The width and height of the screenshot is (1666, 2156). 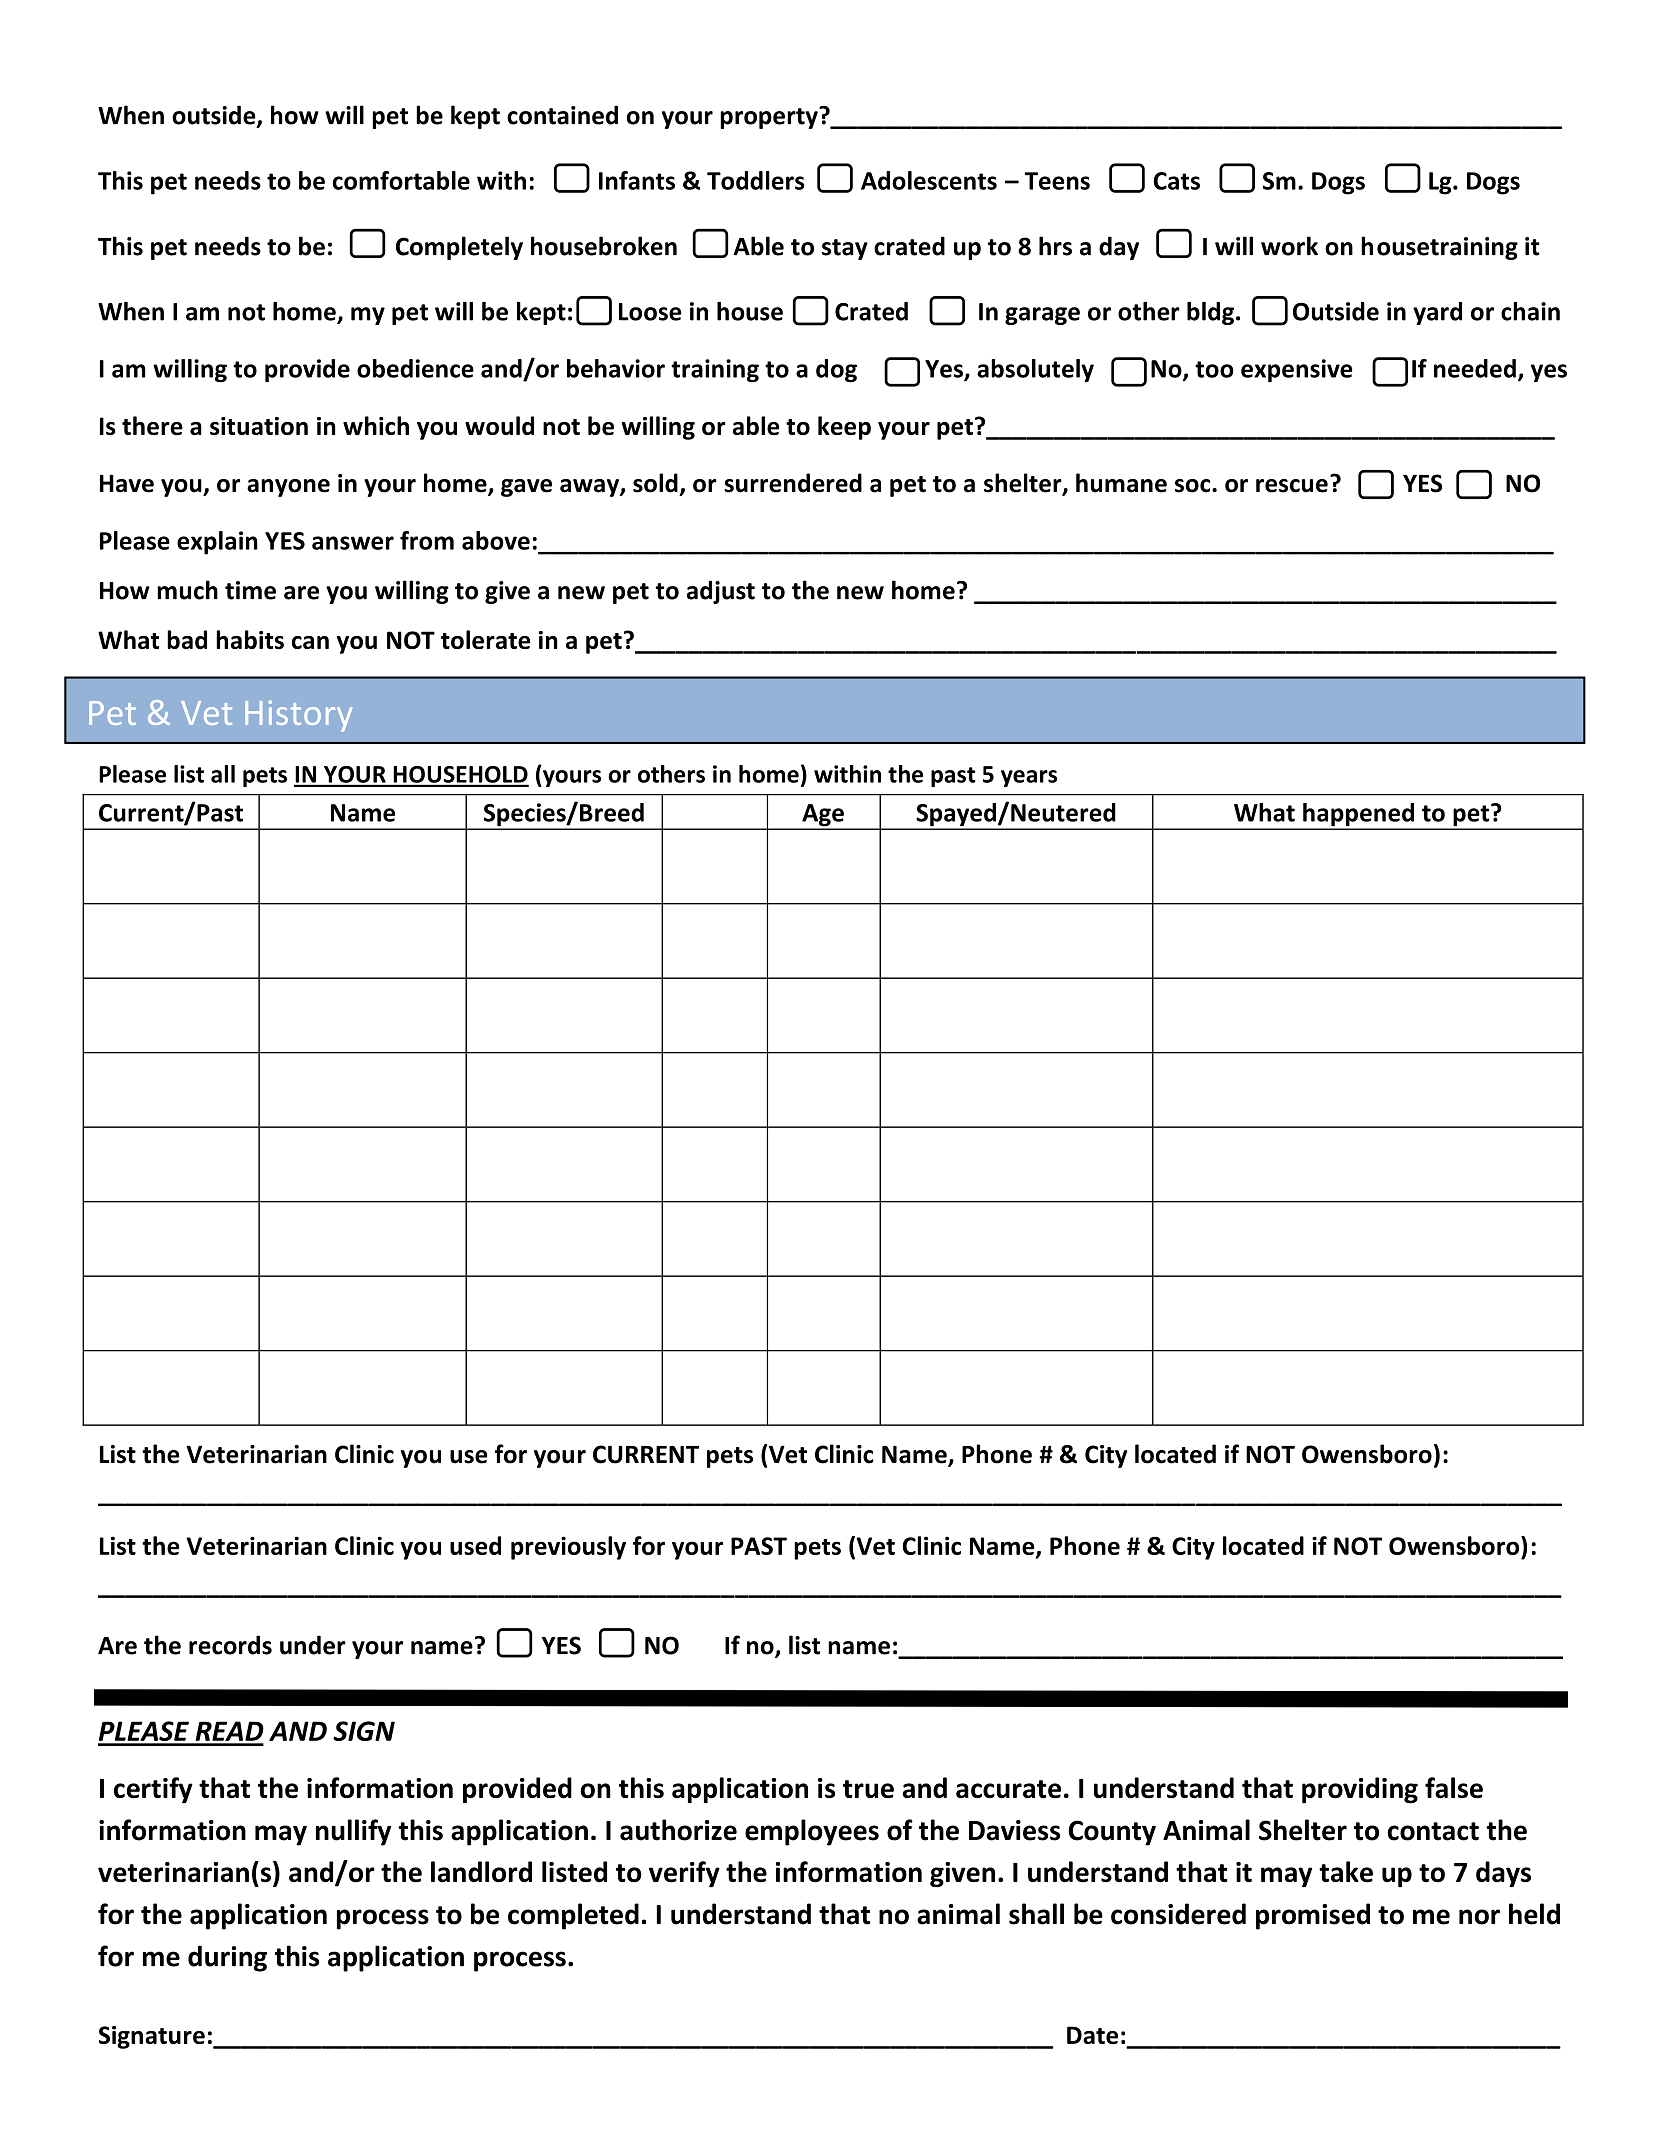 I want to click on used, so click(x=475, y=1545).
